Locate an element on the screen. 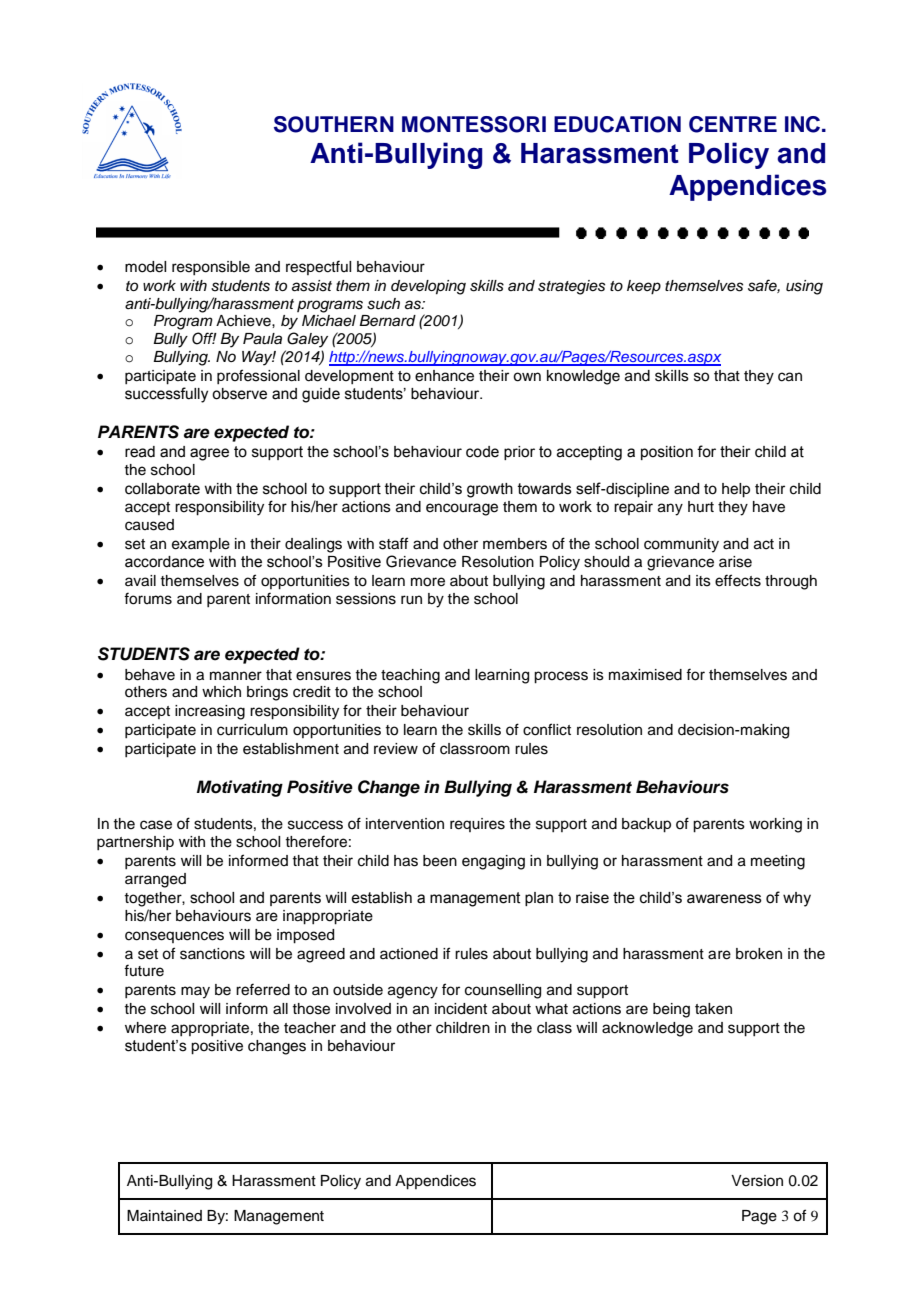 This screenshot has width=924, height=1308. incident is located at coordinates (461, 1009).
